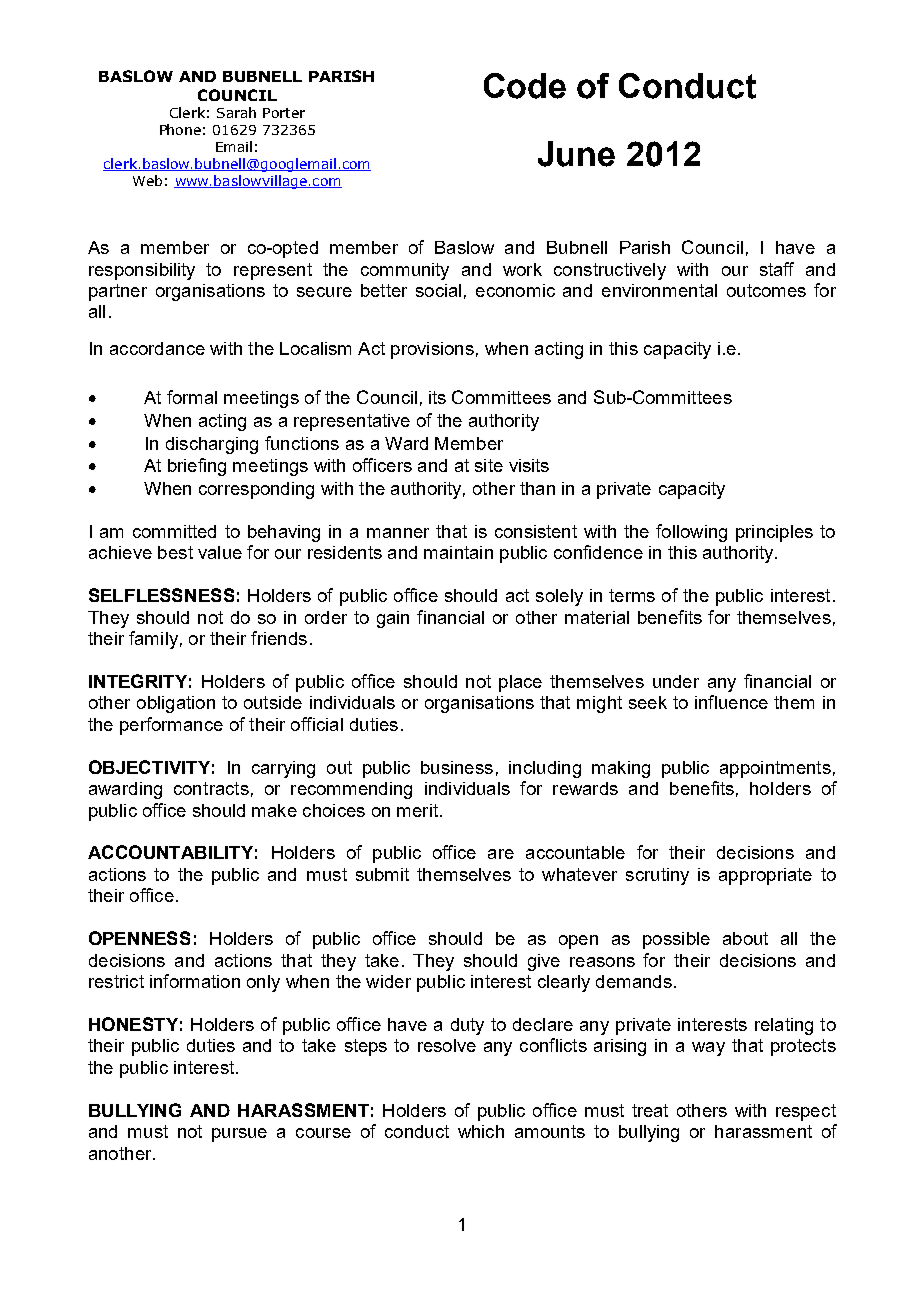 The height and width of the image is (1308, 924). Describe the element at coordinates (632, 595) in the image. I see `terms` at that location.
